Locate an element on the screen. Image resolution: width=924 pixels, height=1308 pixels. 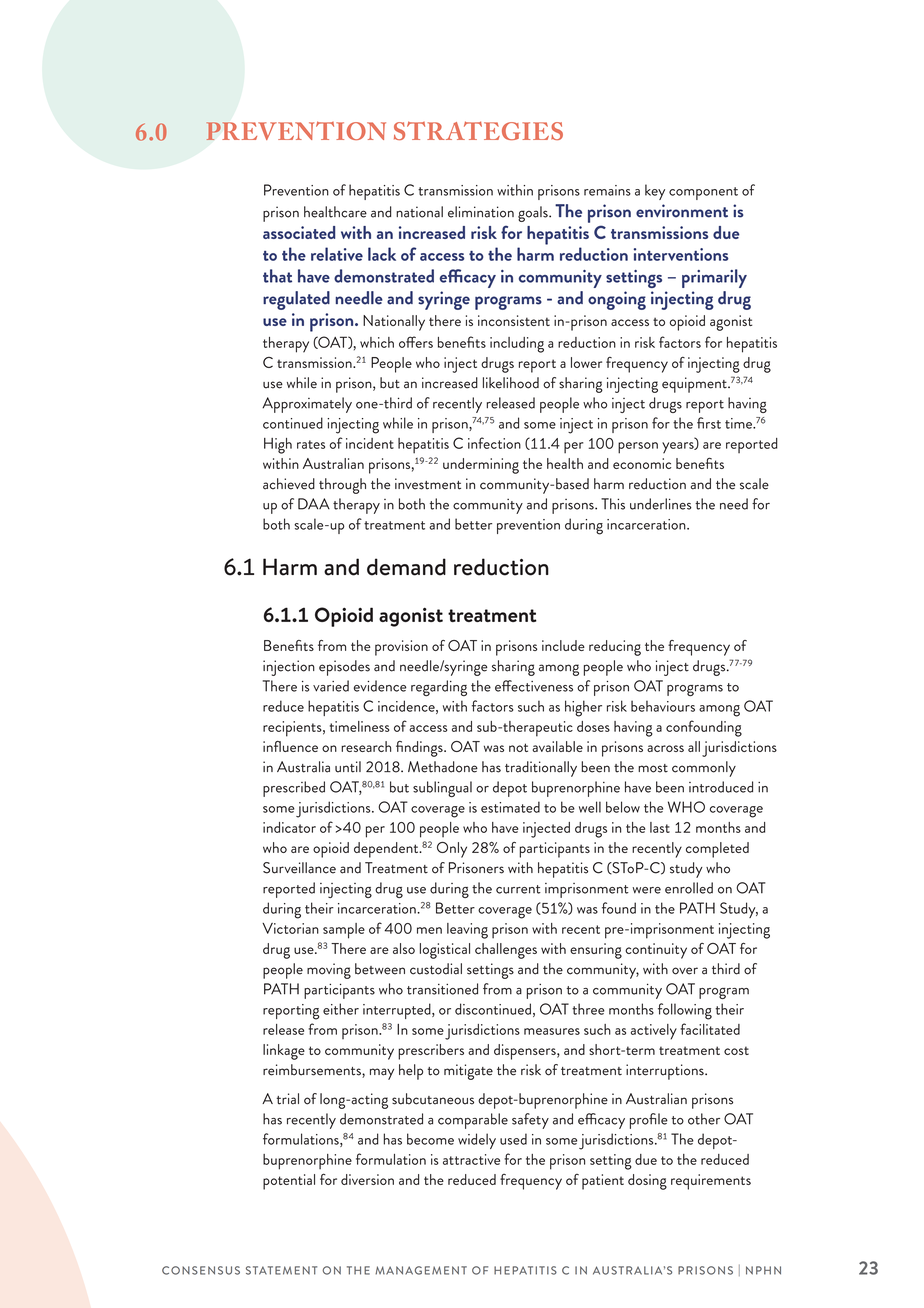
indicator is located at coordinates (289, 827).
